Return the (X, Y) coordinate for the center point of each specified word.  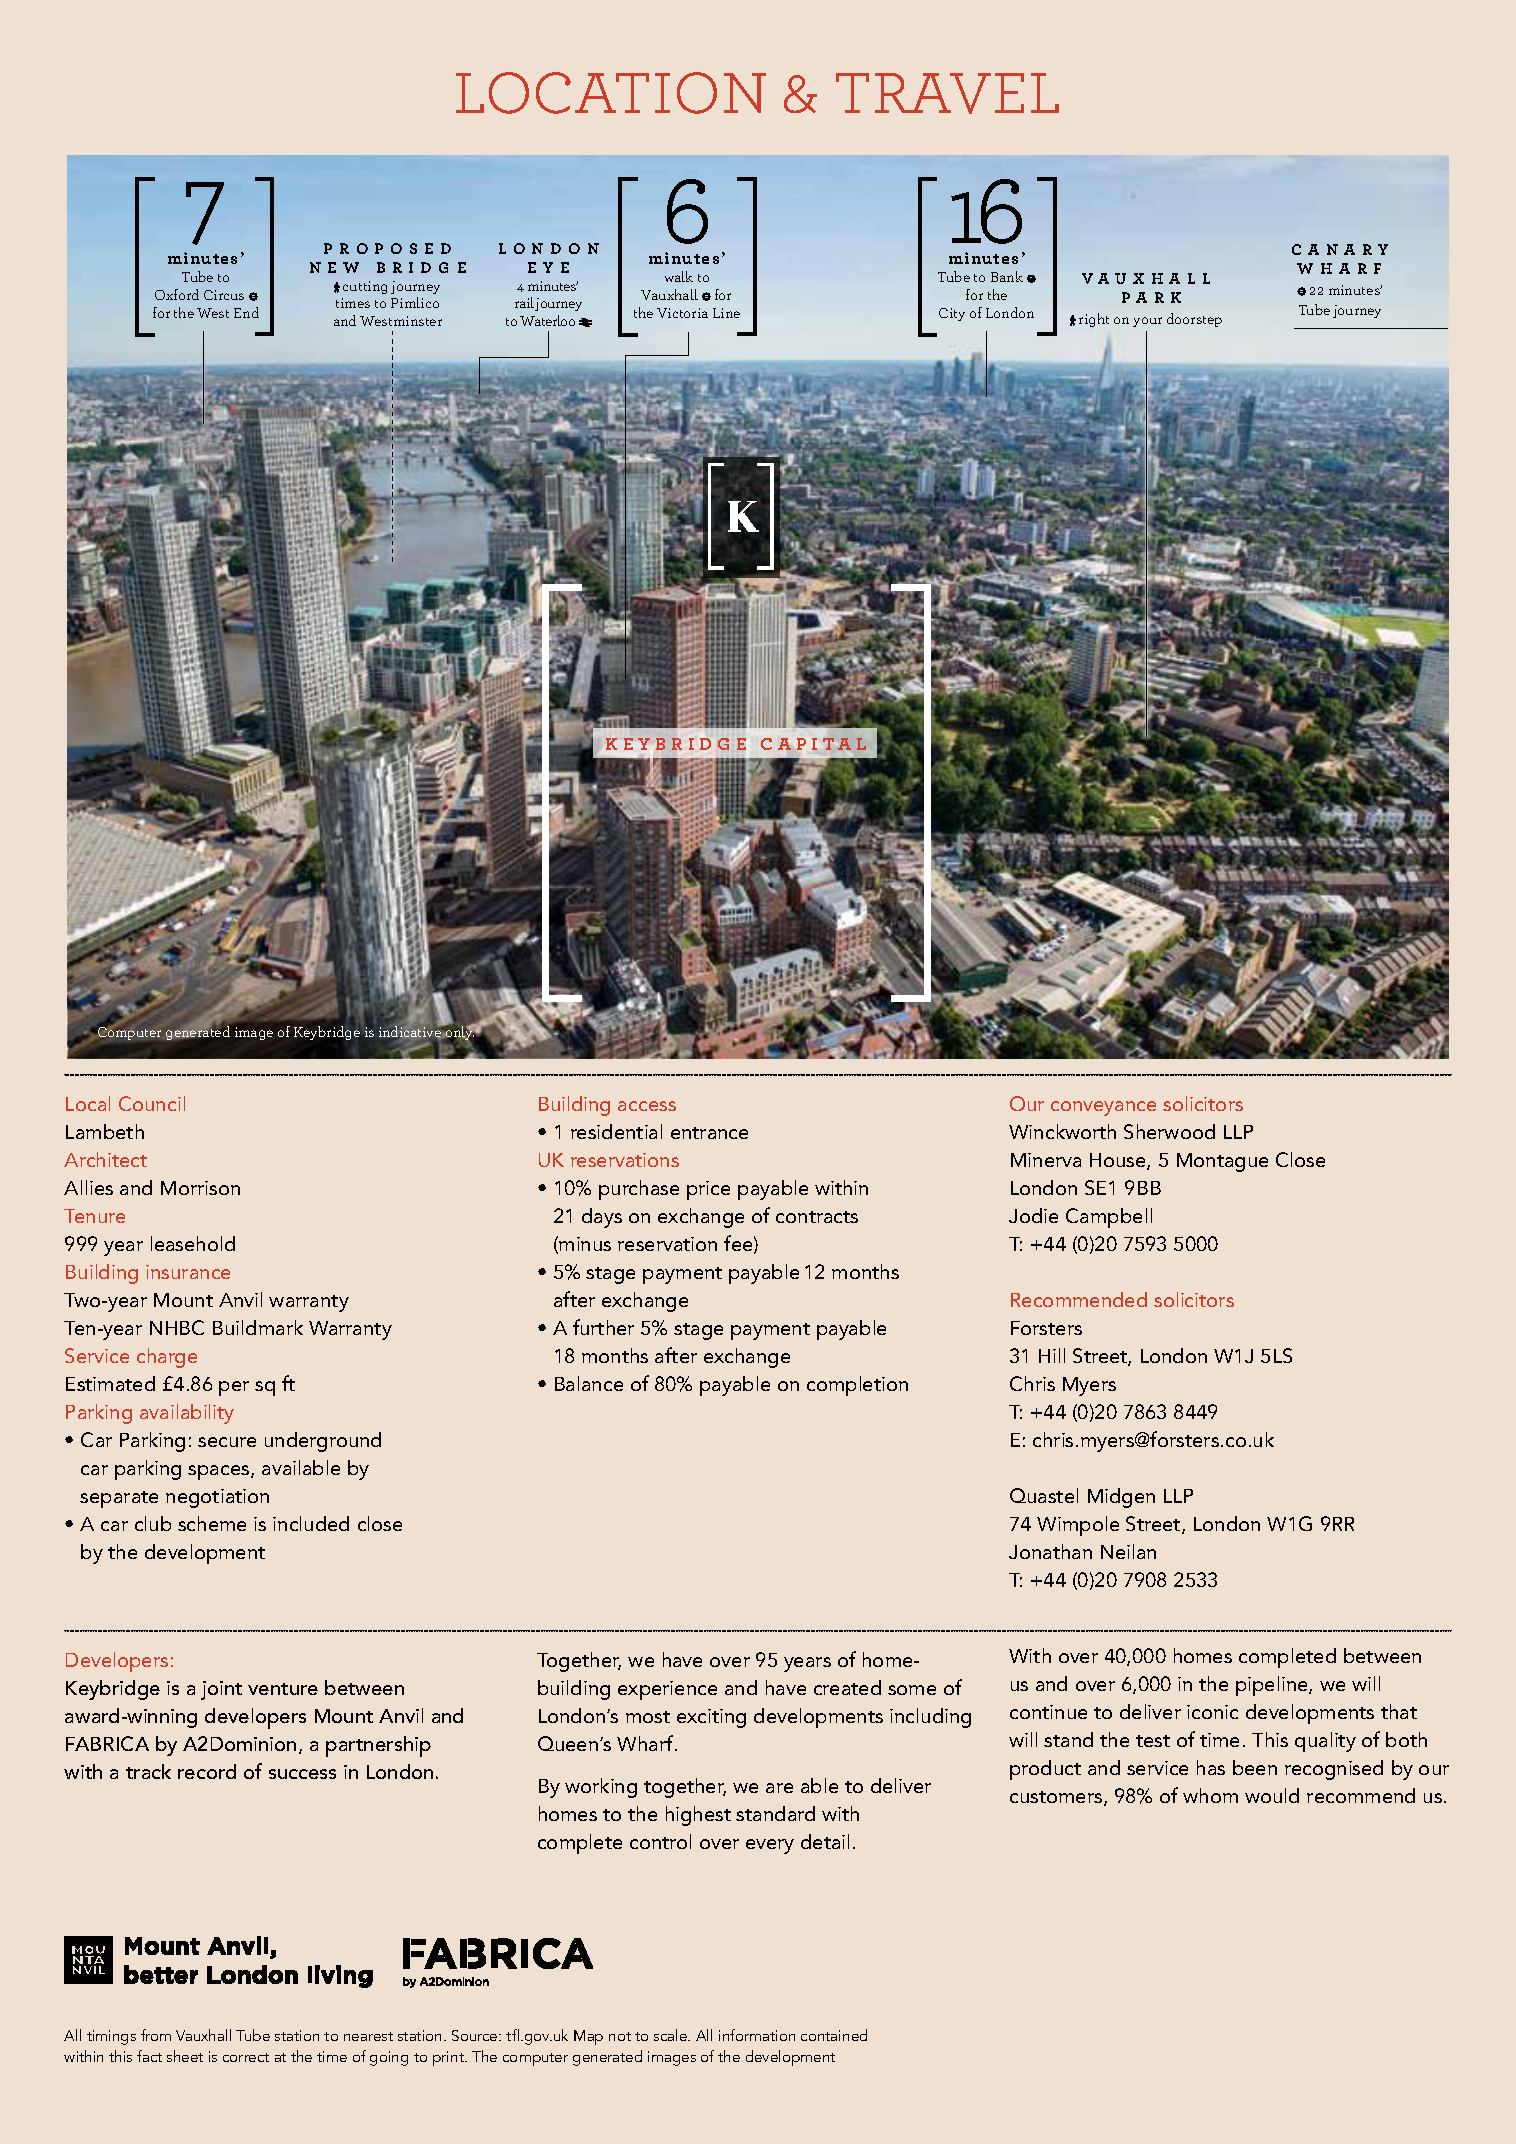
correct (246, 2057)
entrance (709, 1133)
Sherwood (1169, 1131)
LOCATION (611, 93)
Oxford (177, 294)
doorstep (1194, 320)
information (757, 2035)
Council (152, 1103)
